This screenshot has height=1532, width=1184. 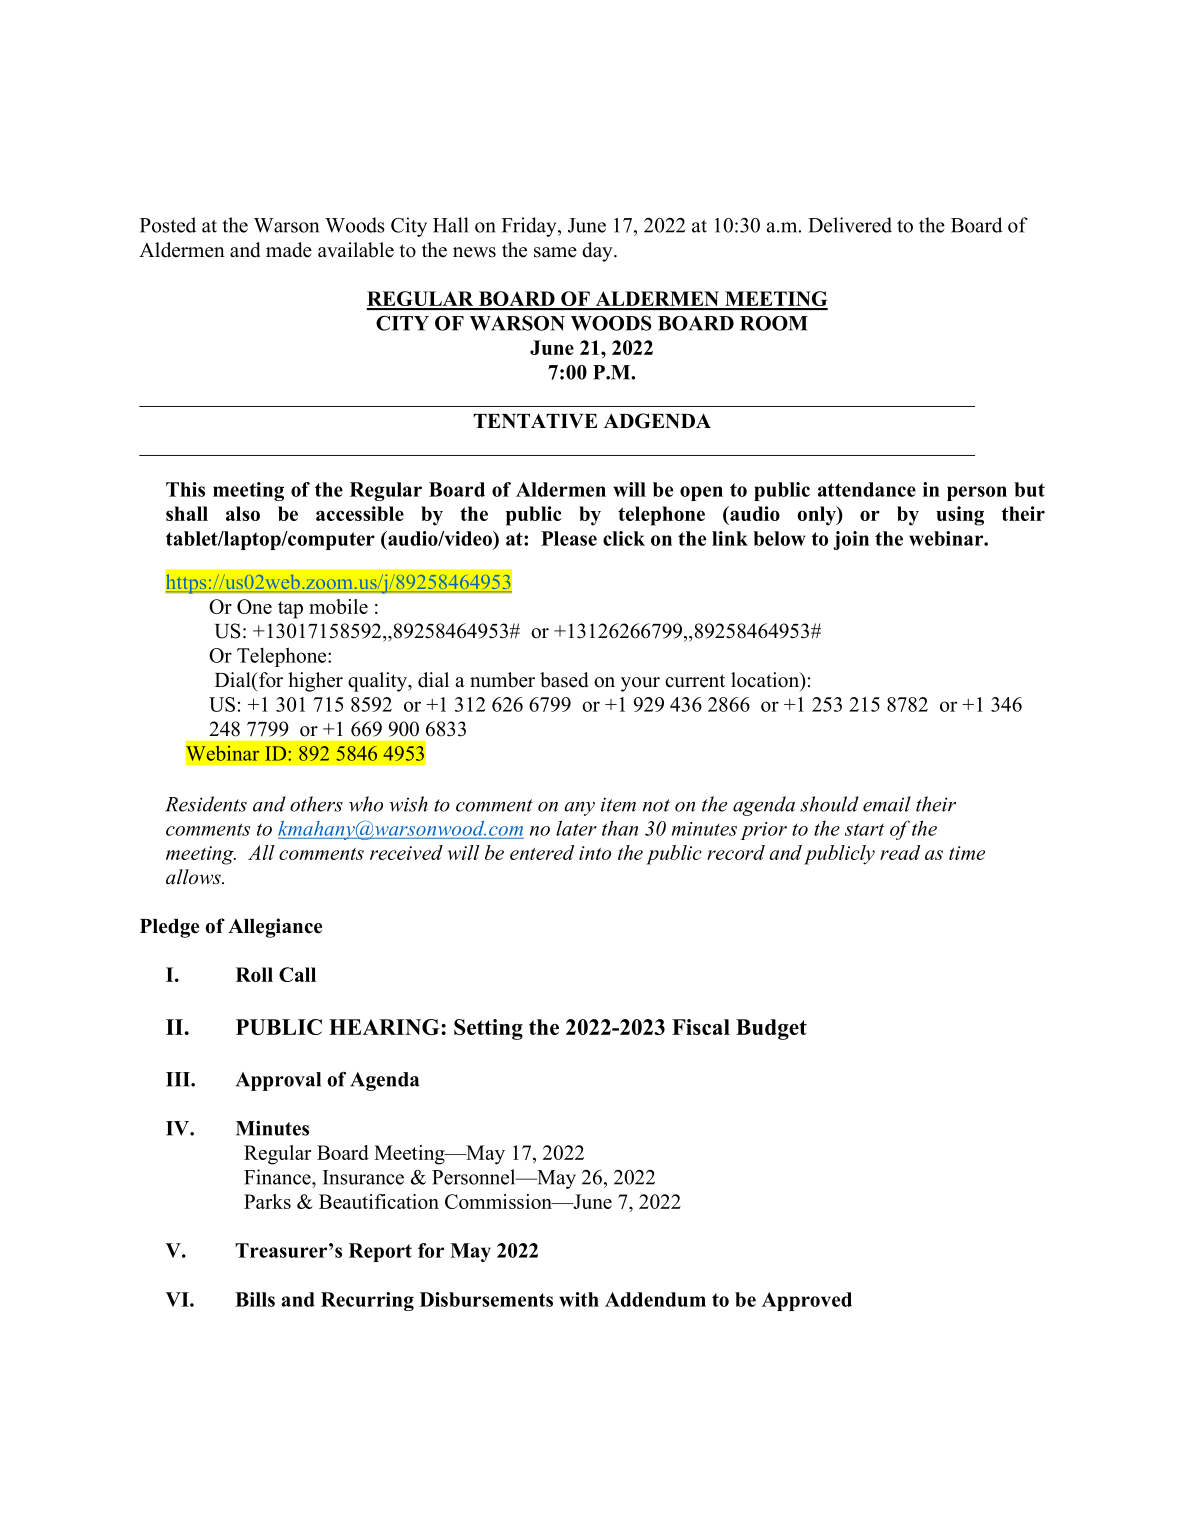 What do you see at coordinates (290, 610) in the screenshot?
I see `tap` at bounding box center [290, 610].
